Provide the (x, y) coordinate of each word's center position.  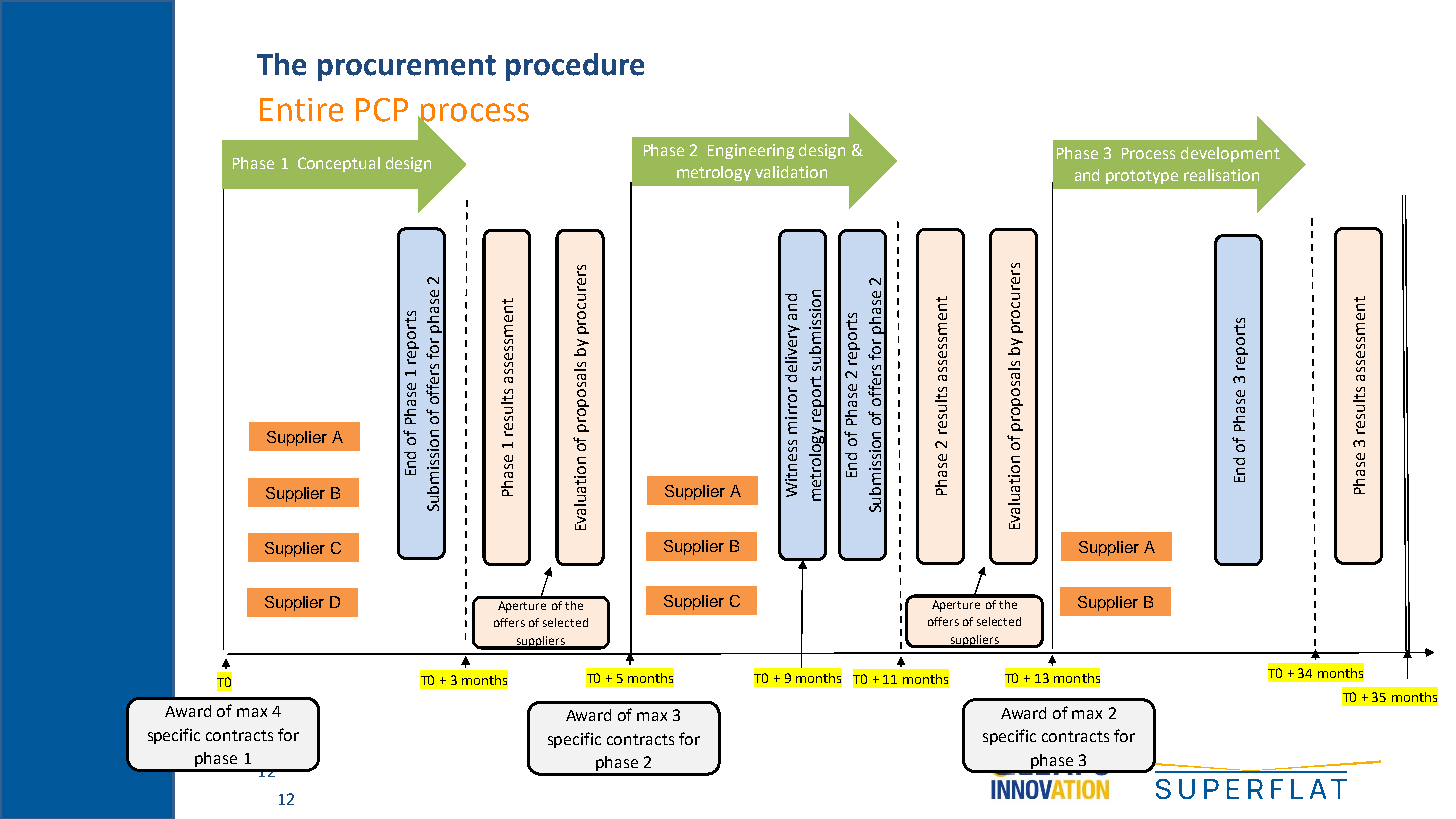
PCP (382, 110)
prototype (1142, 177)
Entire (301, 110)
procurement (407, 68)
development (1230, 154)
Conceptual (339, 164)
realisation (1221, 175)
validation (791, 172)
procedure (575, 67)
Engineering (751, 151)
